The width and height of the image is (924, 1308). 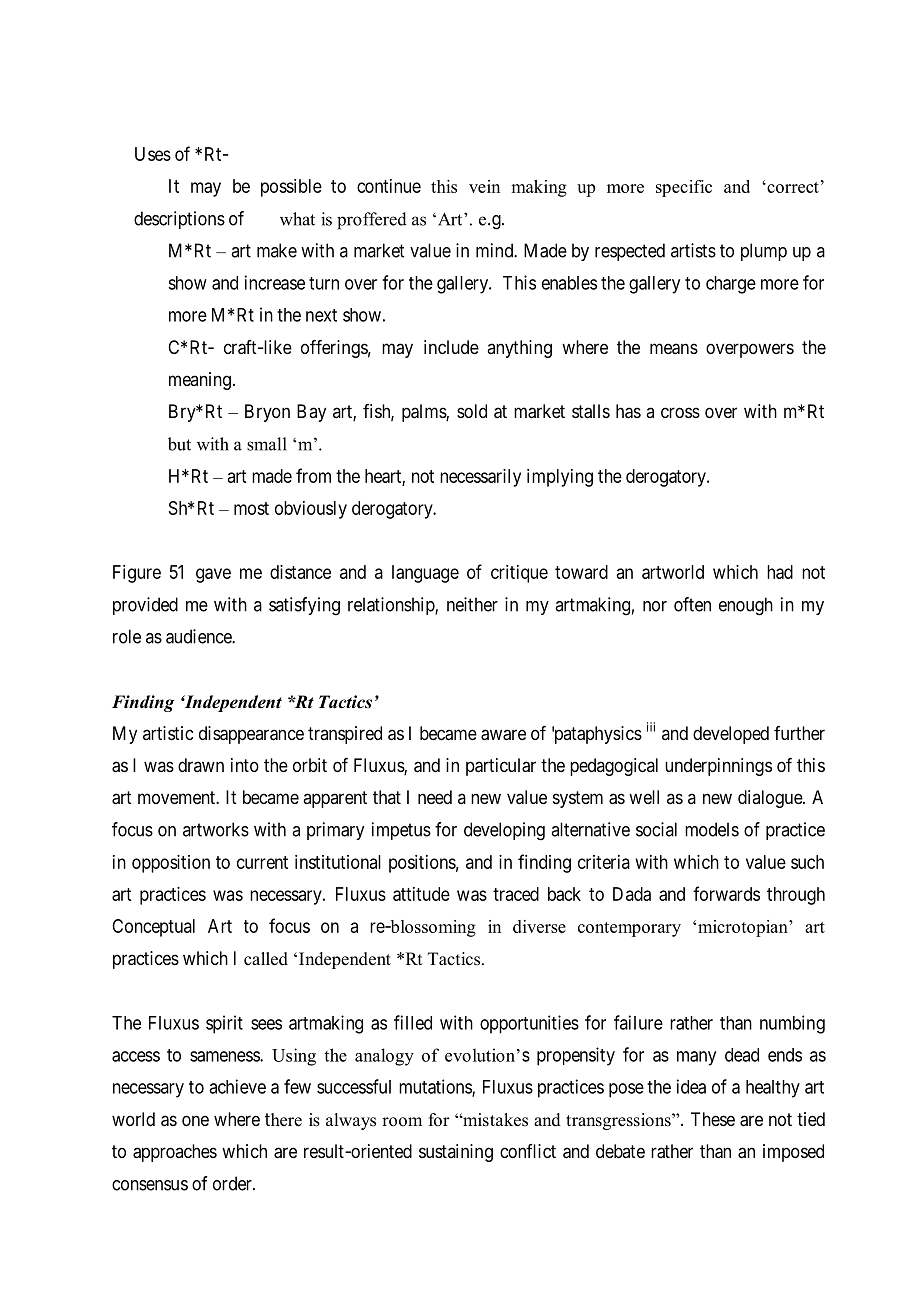 What do you see at coordinates (179, 220) in the image?
I see `descriptions` at bounding box center [179, 220].
